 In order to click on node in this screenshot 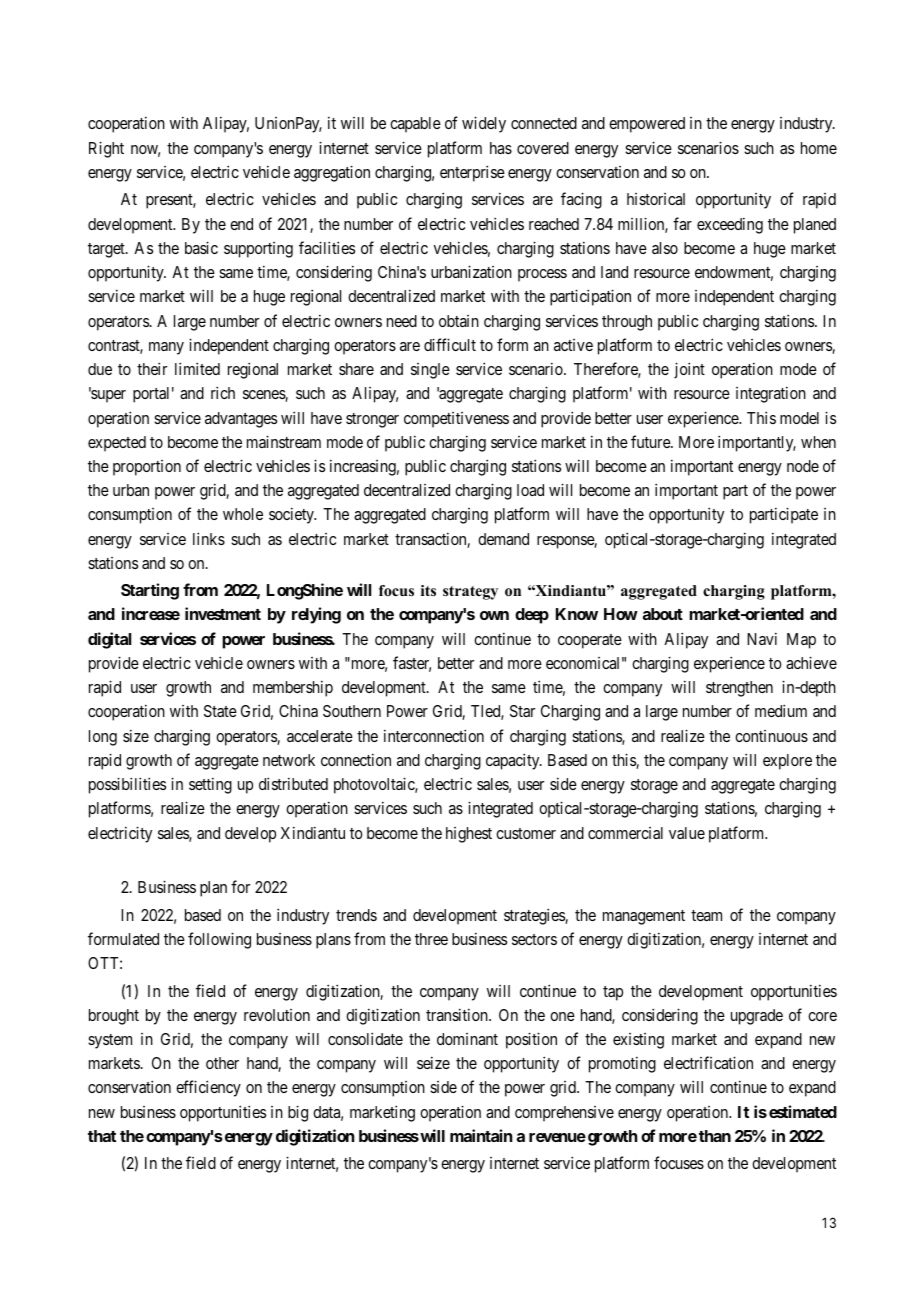, I will do `click(803, 466)`.
